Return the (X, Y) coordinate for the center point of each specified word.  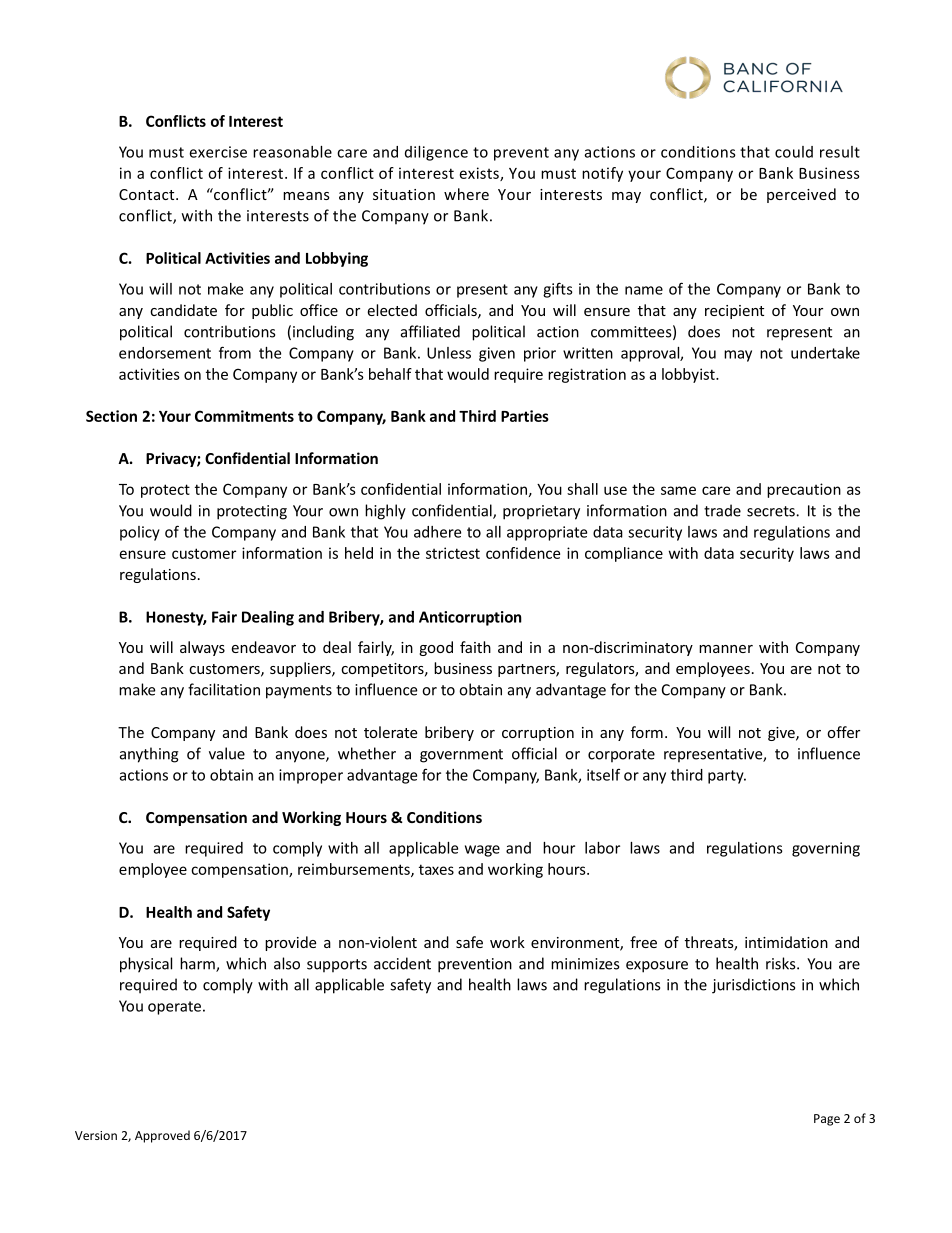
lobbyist (689, 375)
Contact (148, 194)
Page (827, 1120)
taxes (436, 869)
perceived (801, 195)
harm (198, 964)
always (202, 648)
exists (480, 174)
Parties (525, 416)
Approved (162, 1136)
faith (475, 647)
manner (726, 649)
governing (826, 849)
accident (402, 963)
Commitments (244, 416)
